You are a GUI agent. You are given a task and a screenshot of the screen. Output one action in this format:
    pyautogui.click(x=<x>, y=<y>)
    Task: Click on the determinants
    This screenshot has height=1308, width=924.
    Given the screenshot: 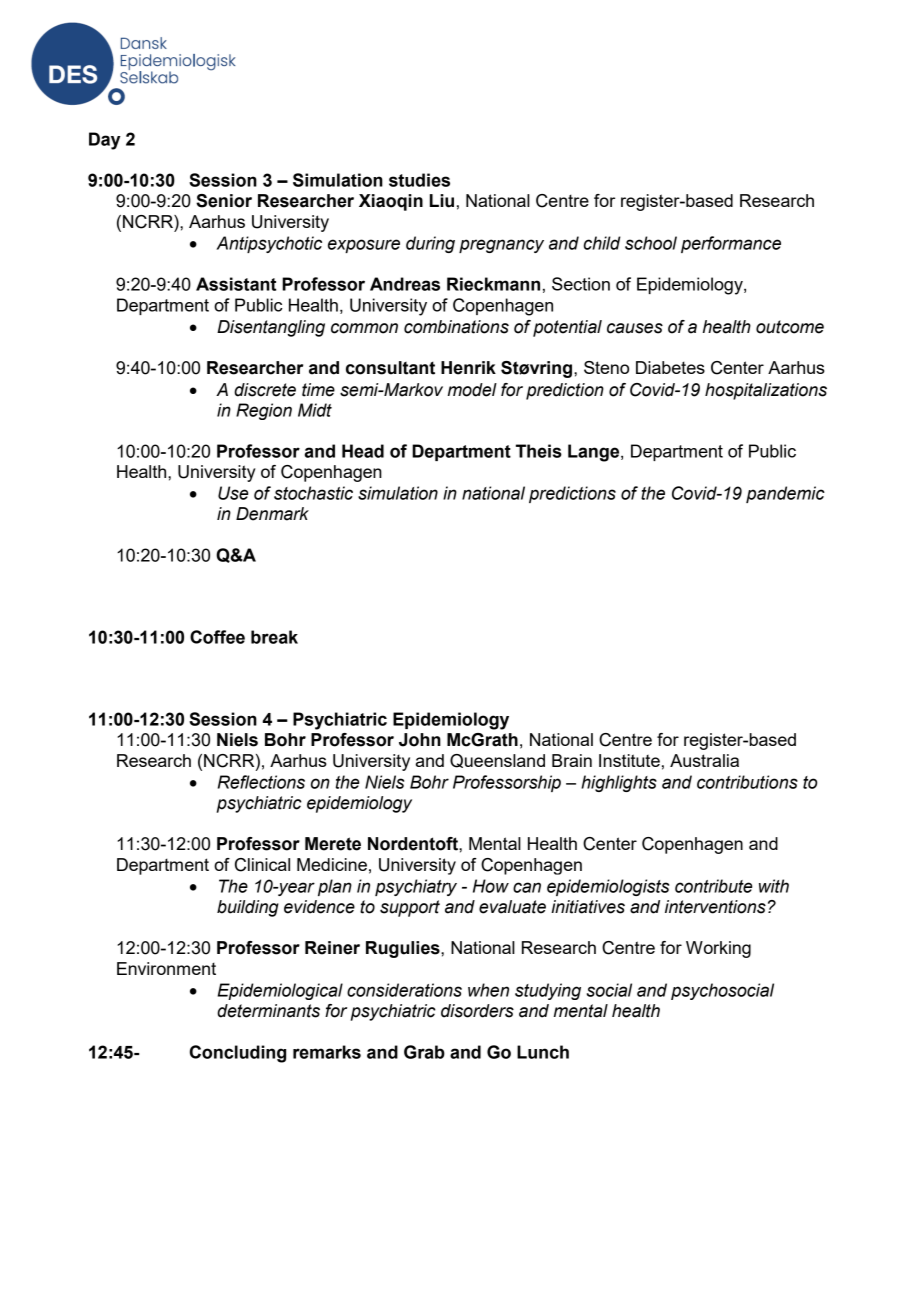 What is the action you would take?
    pyautogui.click(x=268, y=1011)
